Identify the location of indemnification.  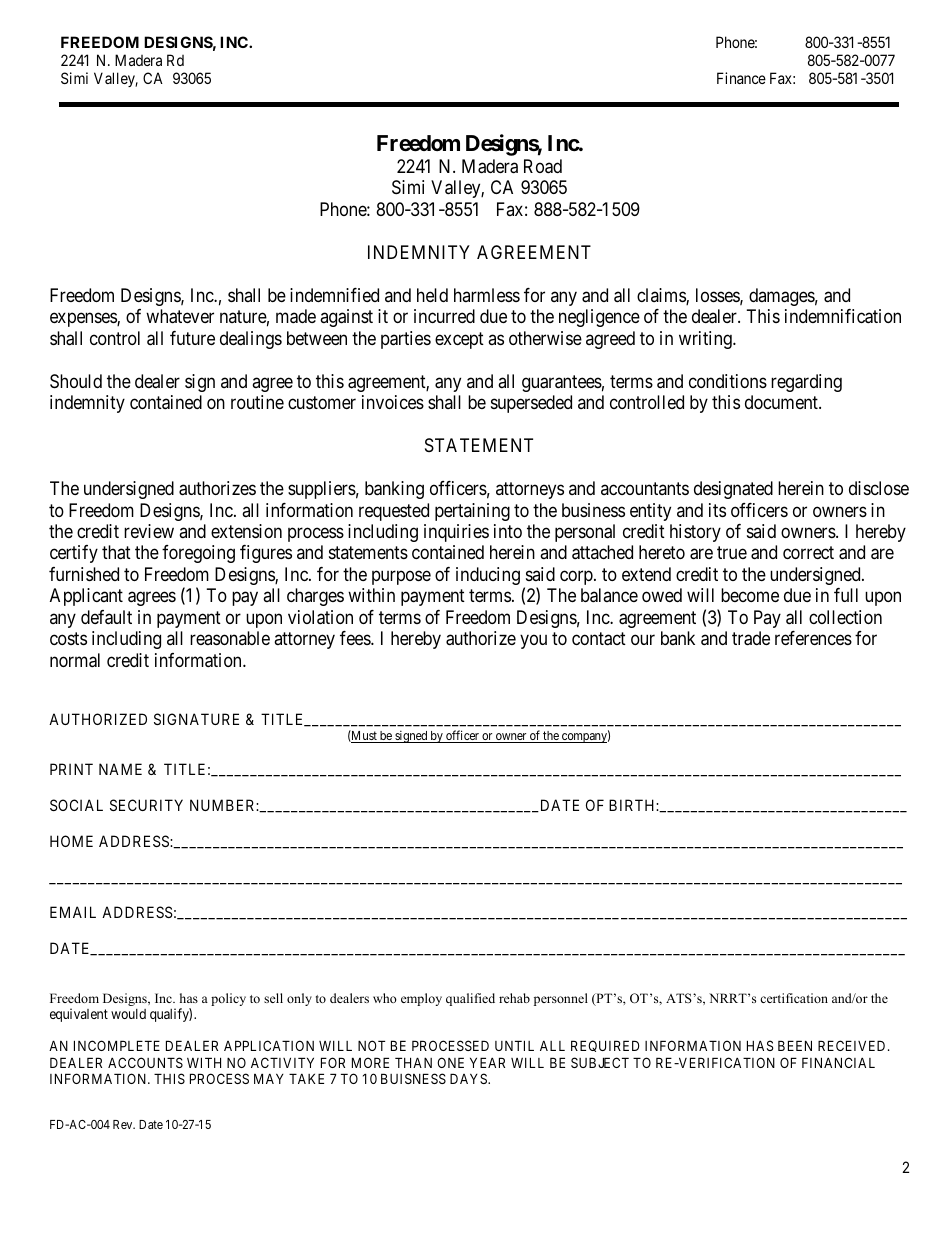
(843, 316).
